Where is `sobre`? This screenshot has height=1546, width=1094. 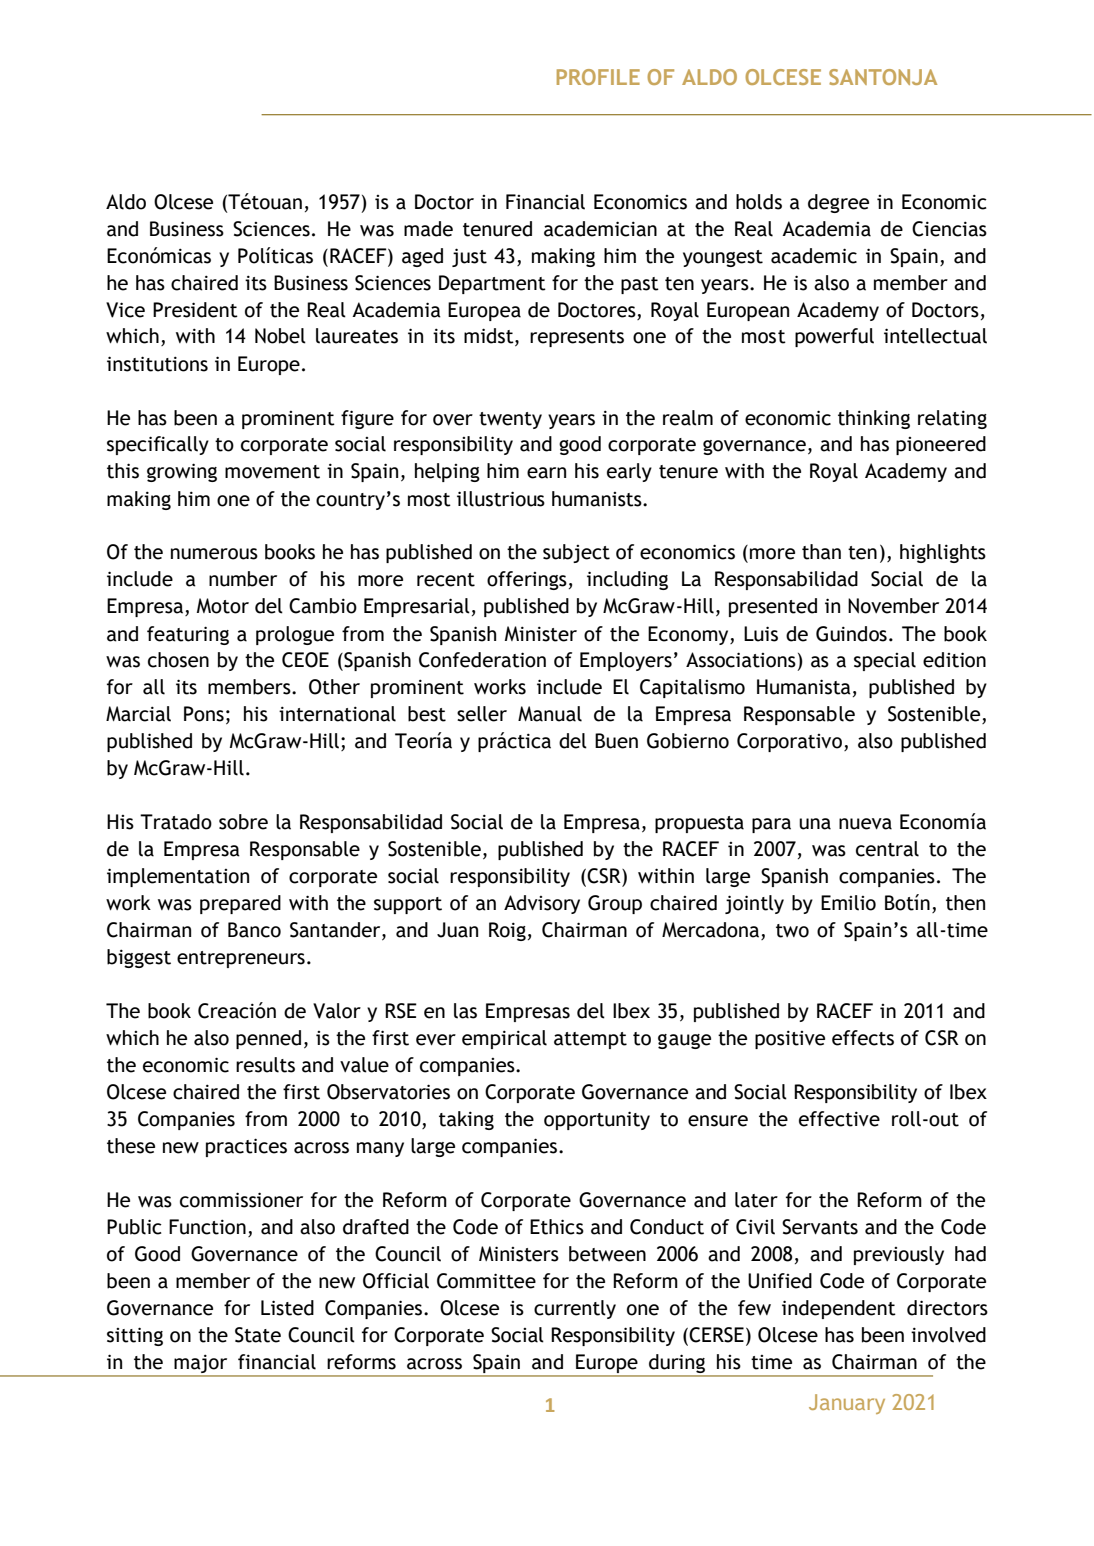
sobre is located at coordinates (243, 822).
